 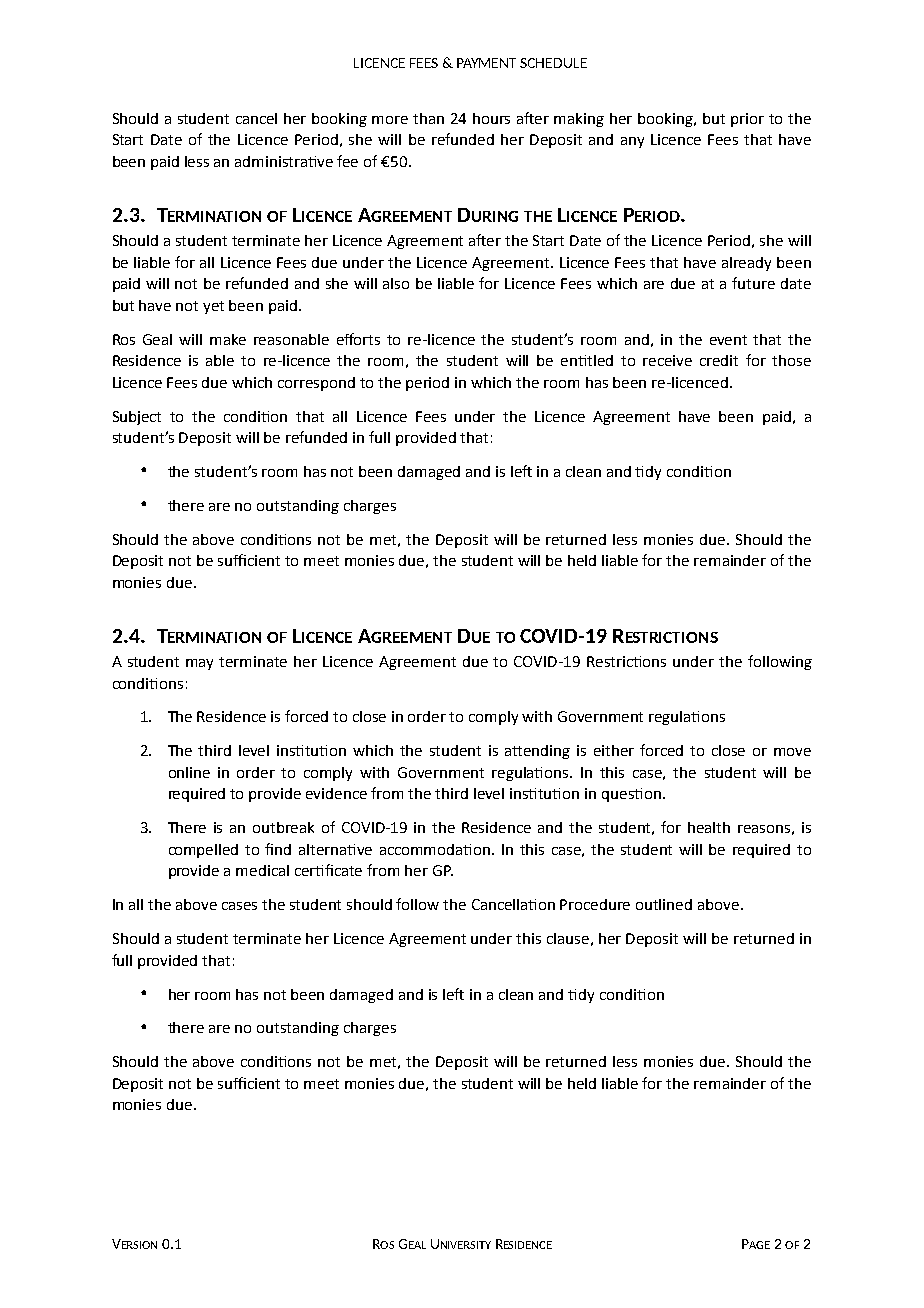 I want to click on Subject, so click(x=137, y=418).
